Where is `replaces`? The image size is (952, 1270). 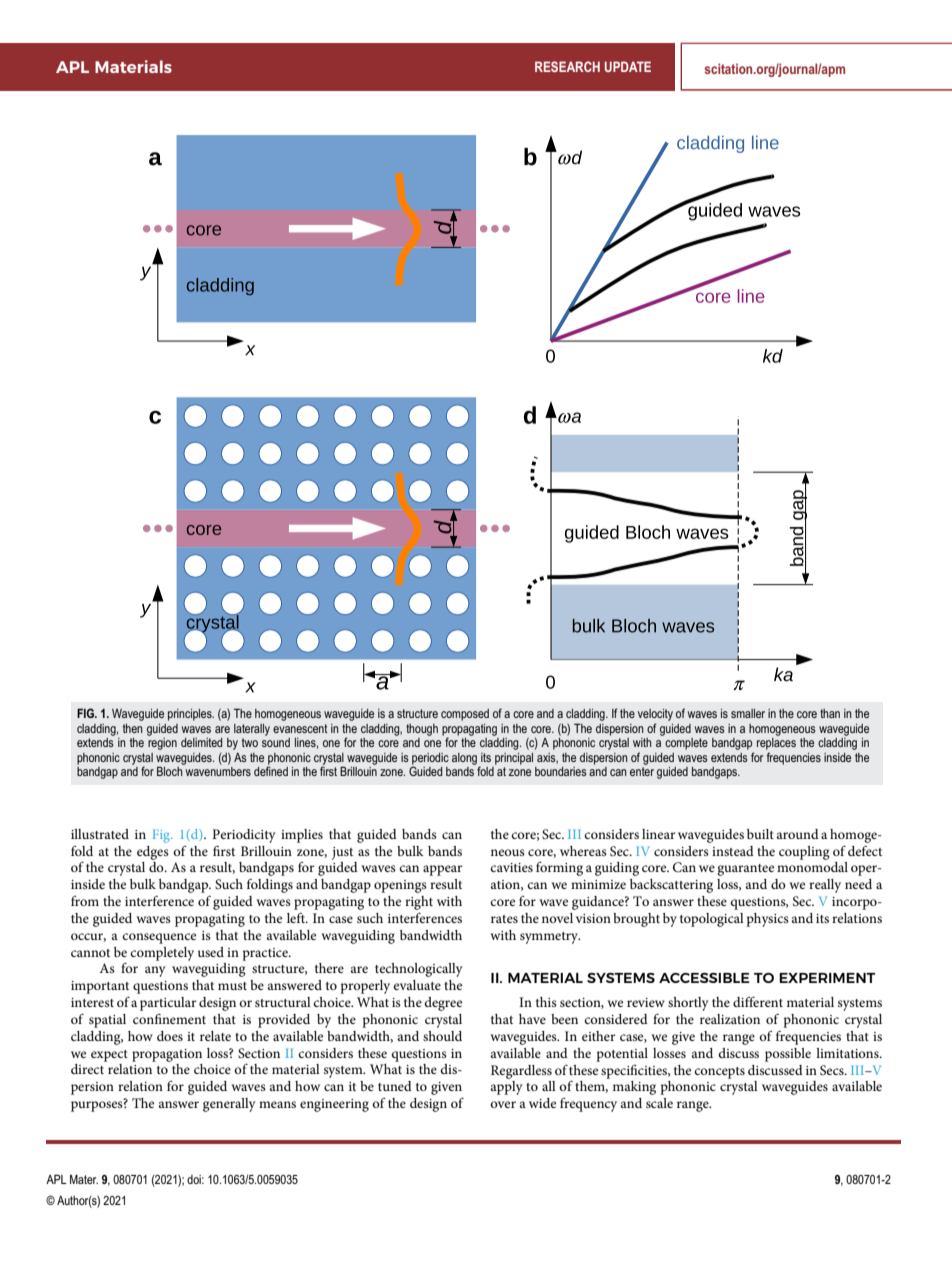
replaces is located at coordinates (776, 744).
